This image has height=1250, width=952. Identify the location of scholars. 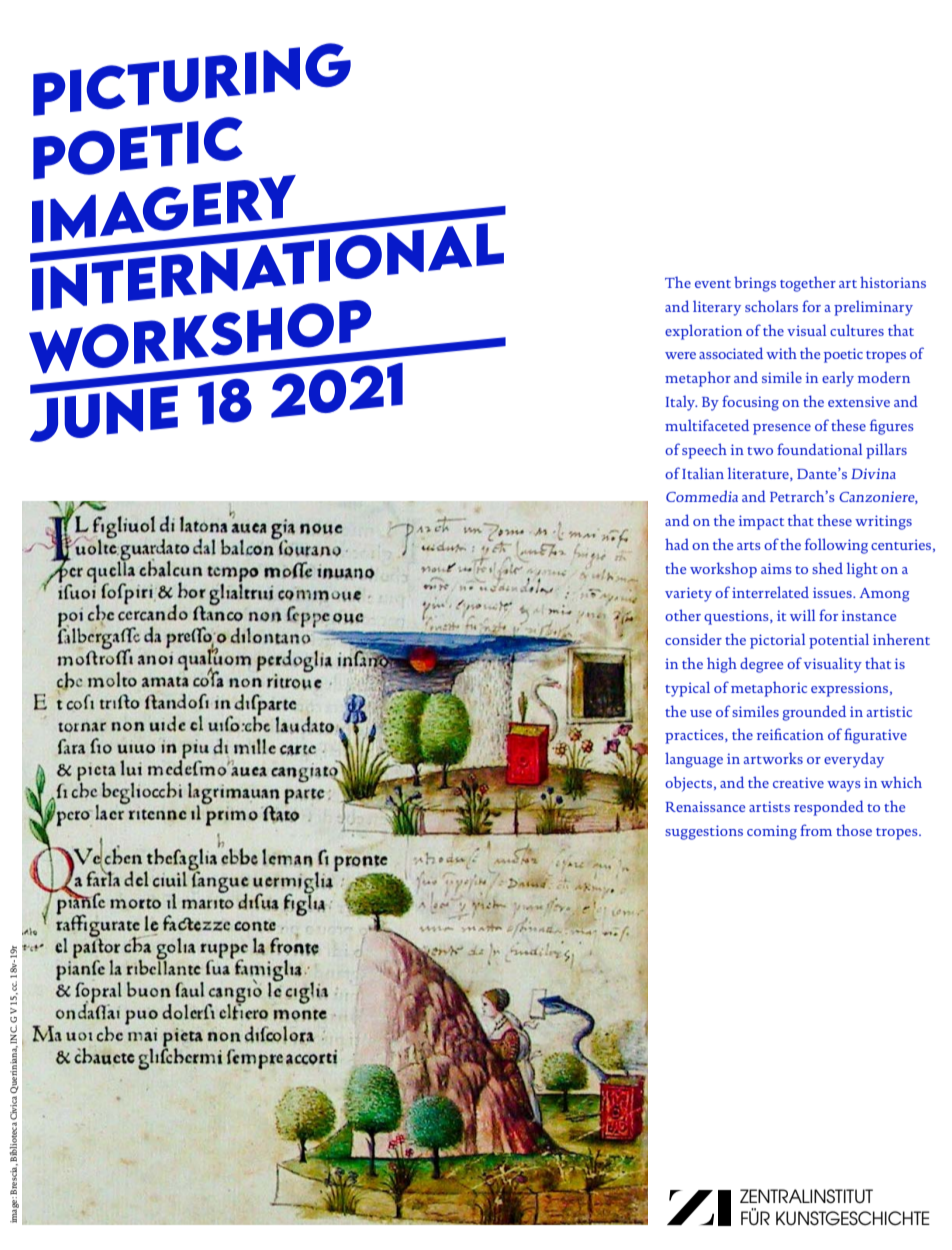
(771, 306).
